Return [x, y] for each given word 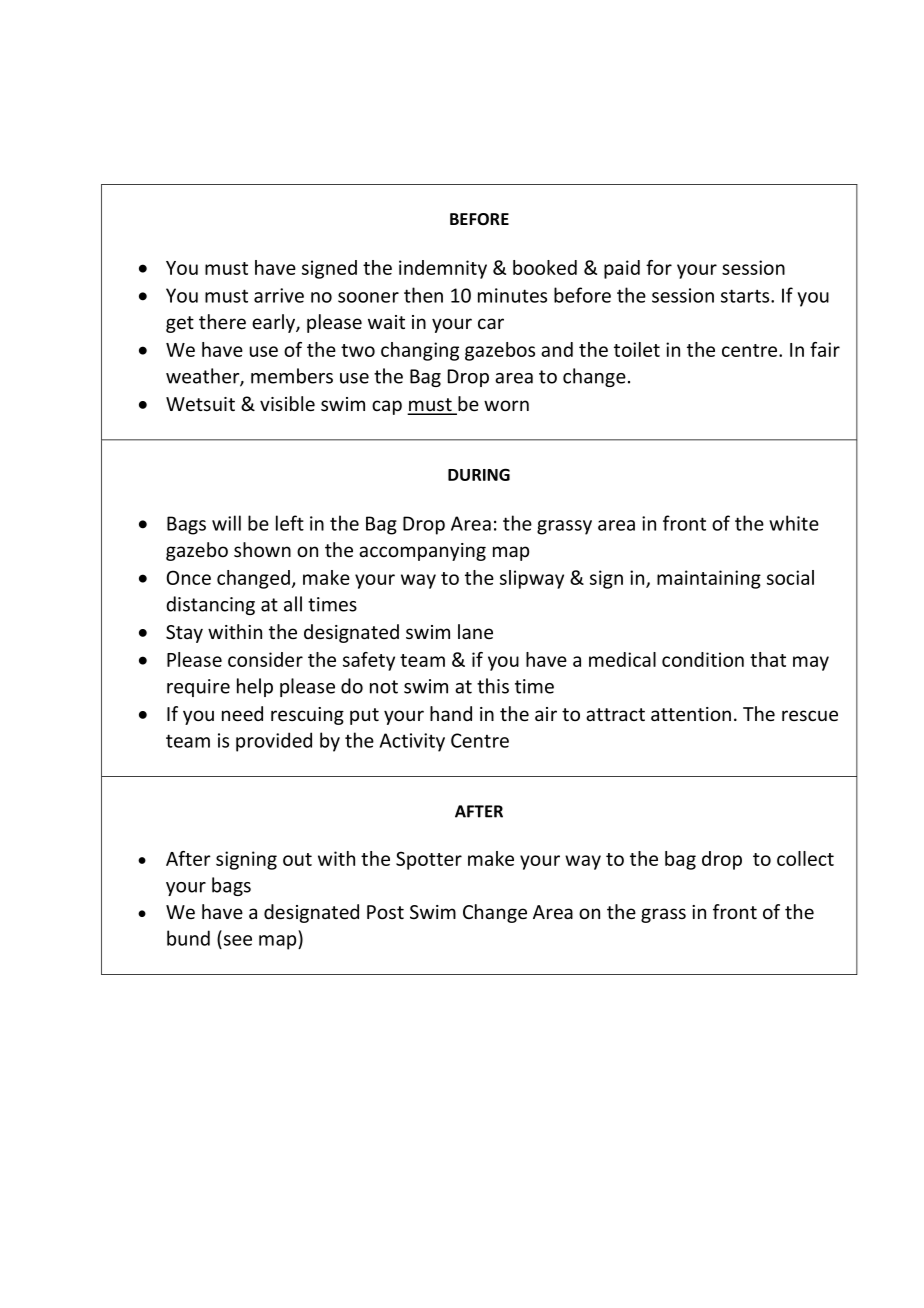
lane [475, 631]
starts [746, 296]
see [238, 940]
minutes [512, 295]
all [293, 604]
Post [385, 912]
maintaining [709, 579]
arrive [279, 295]
